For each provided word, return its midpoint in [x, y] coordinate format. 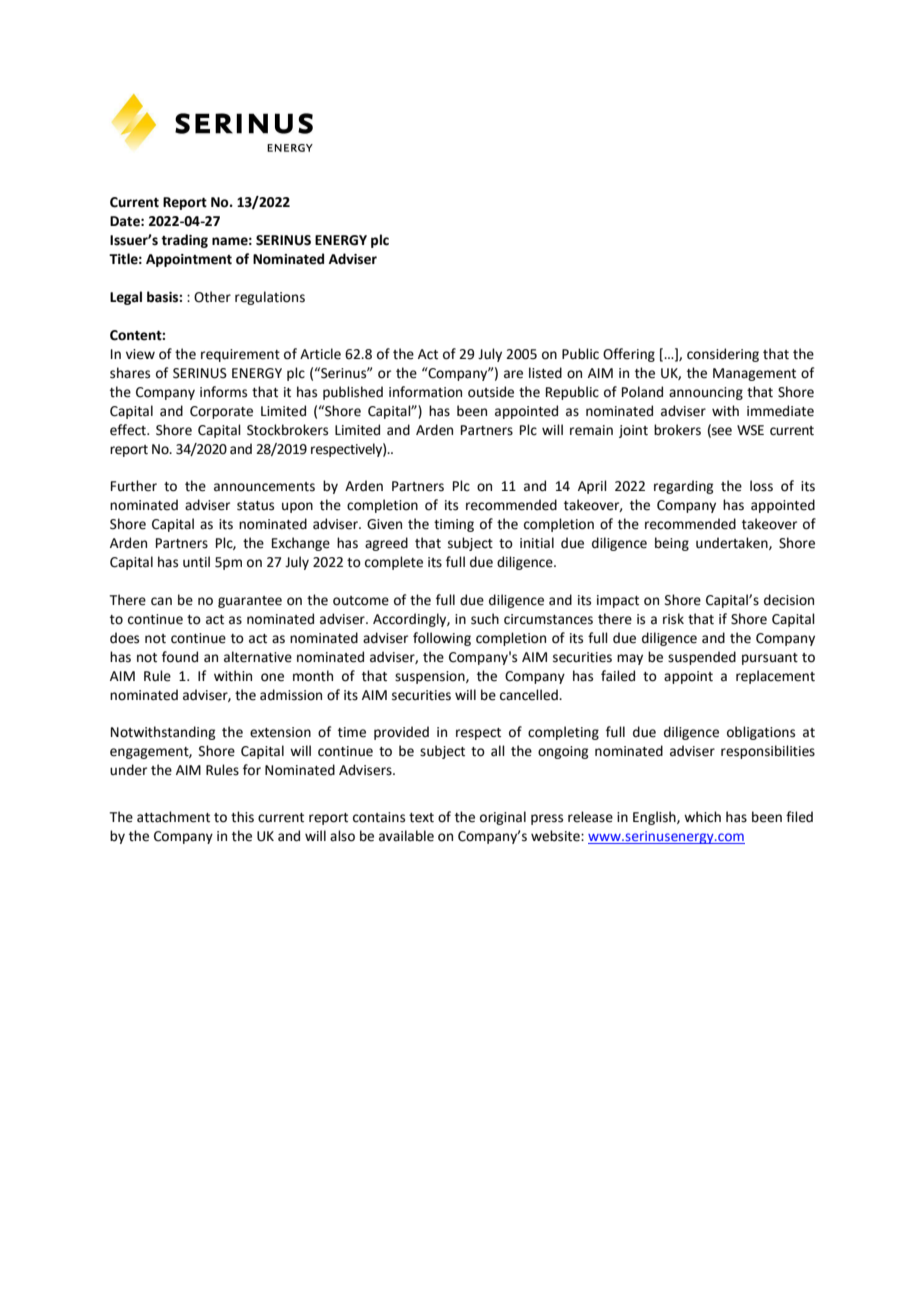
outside [491, 392]
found [180, 657]
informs [223, 392]
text [421, 818]
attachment [173, 817]
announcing [706, 393]
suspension [431, 677]
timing [454, 525]
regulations [270, 298]
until [196, 562]
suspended [702, 658]
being [672, 544]
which [702, 817]
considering [723, 355]
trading [184, 241]
